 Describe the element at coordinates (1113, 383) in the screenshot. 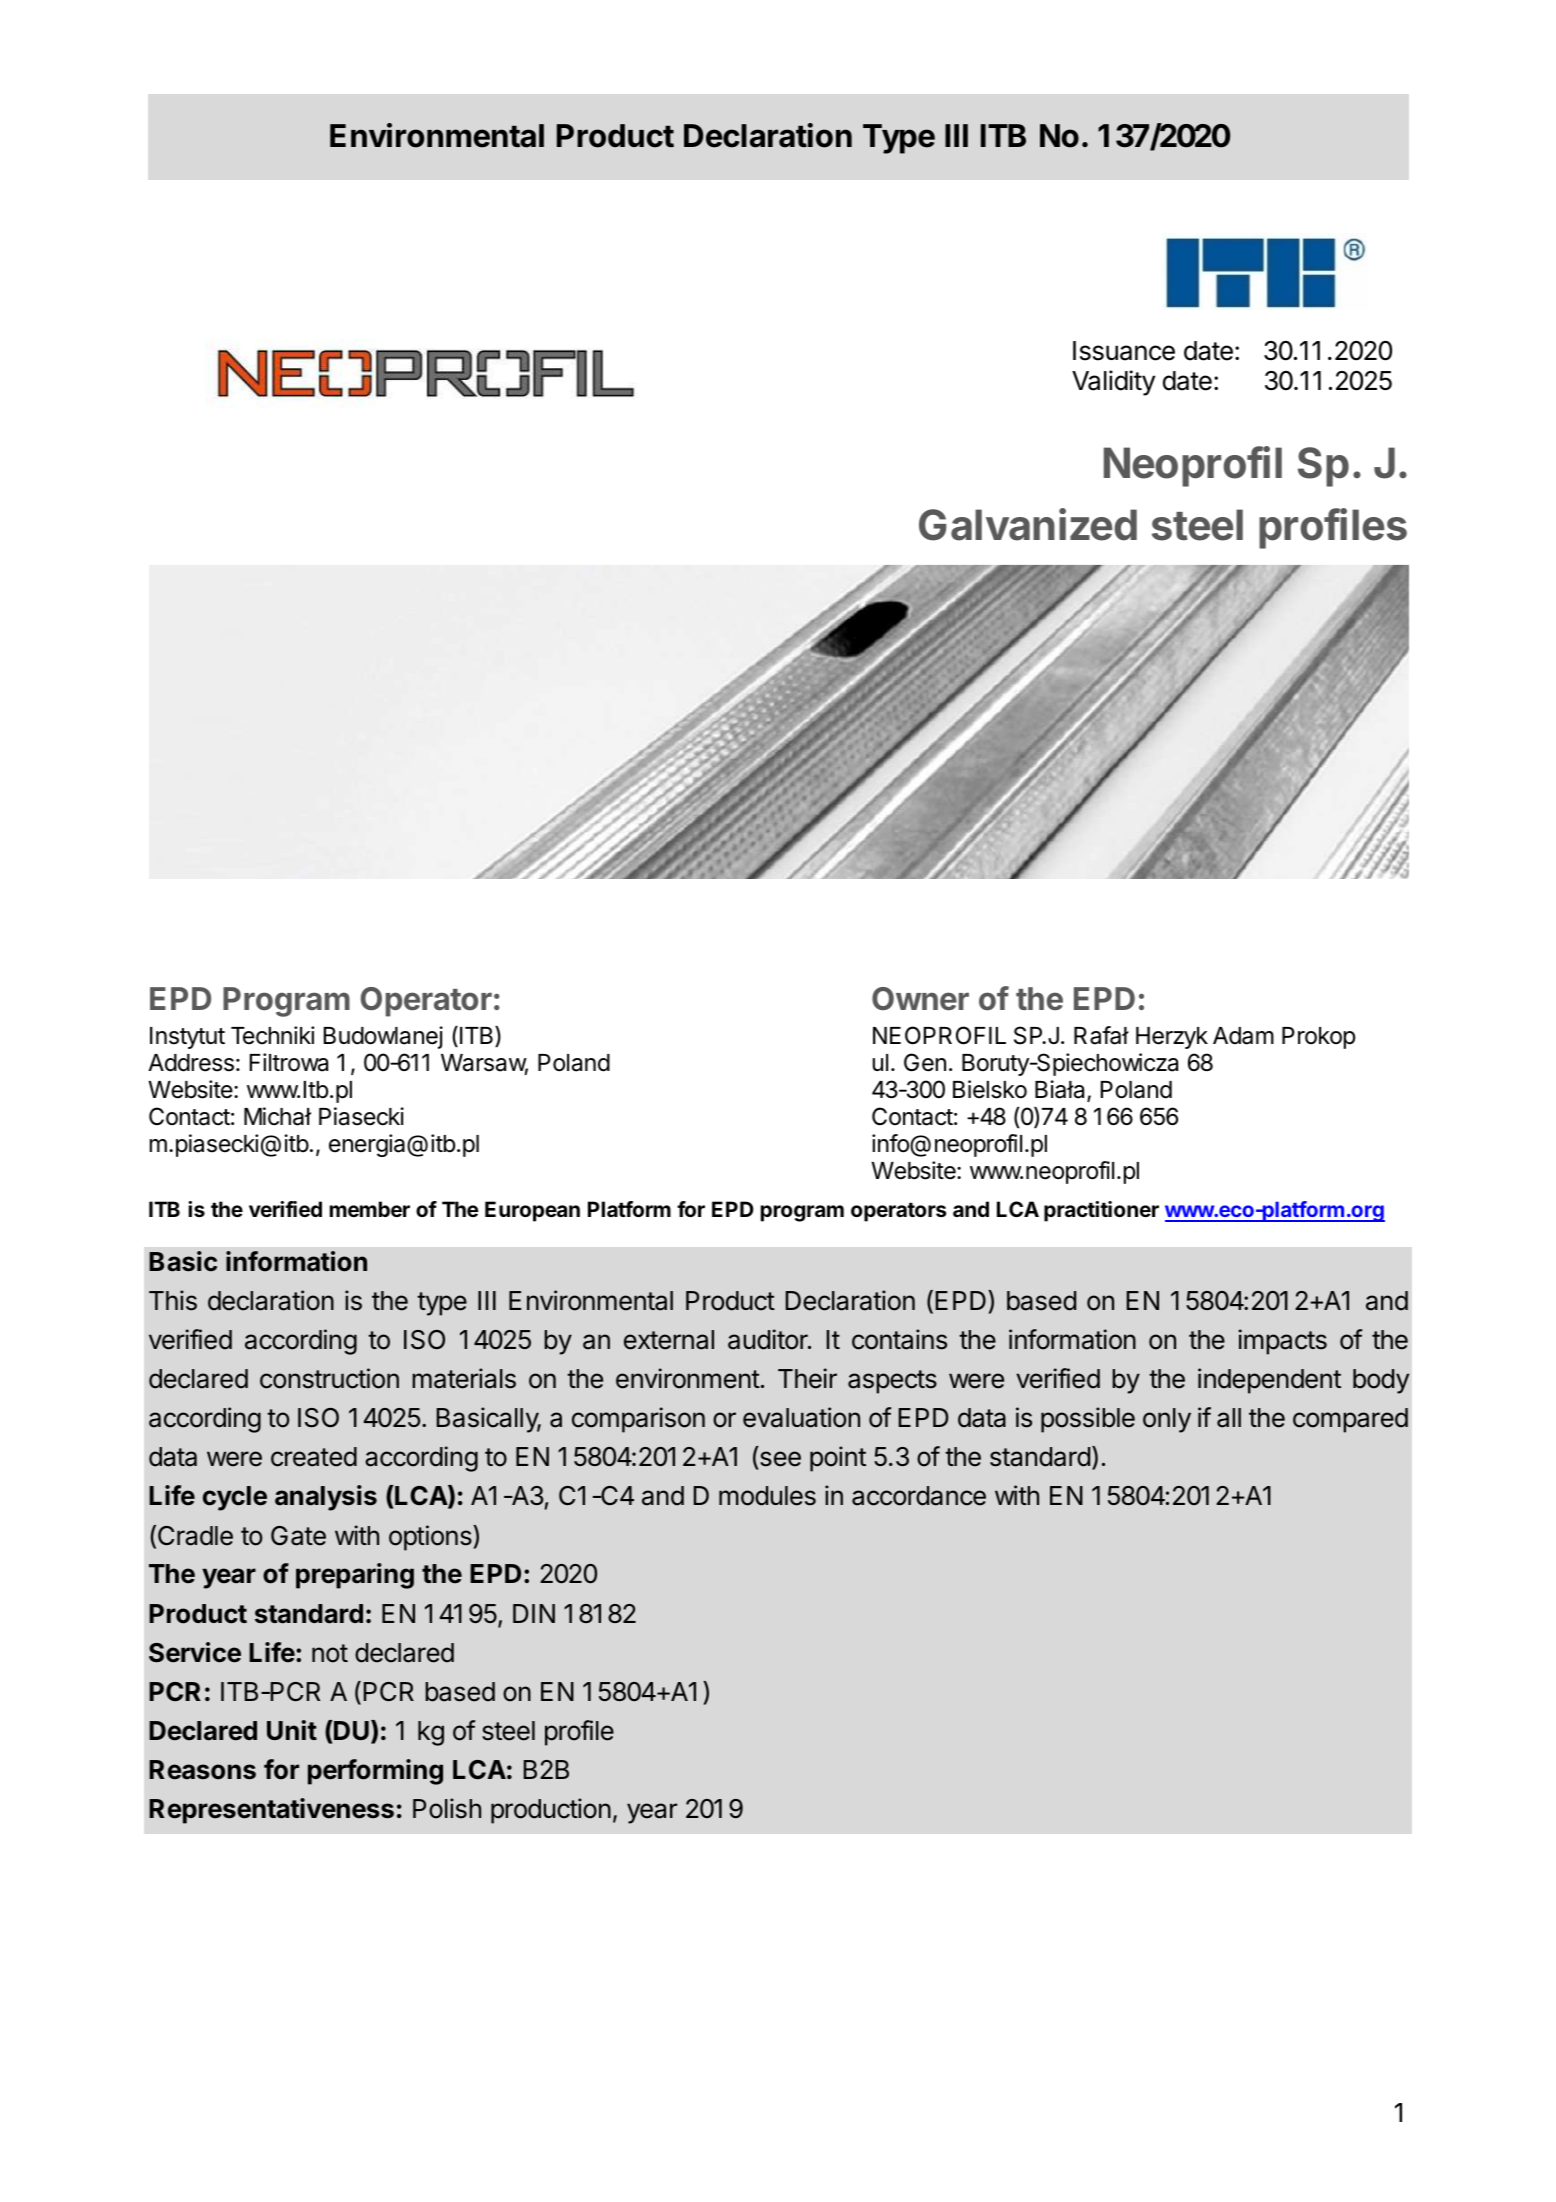

I see `Validity` at that location.
